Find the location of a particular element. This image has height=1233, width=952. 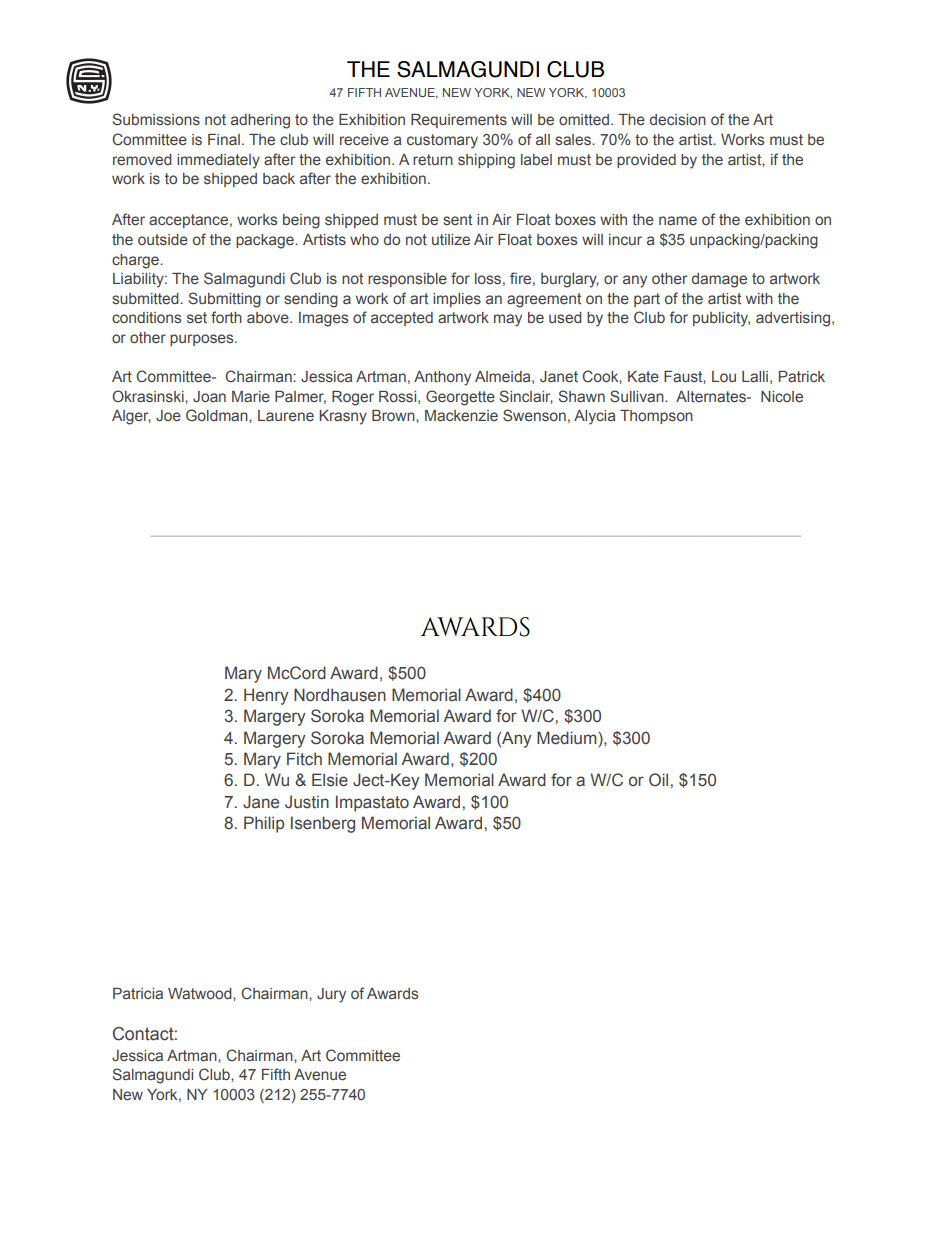

Final is located at coordinates (224, 139).
